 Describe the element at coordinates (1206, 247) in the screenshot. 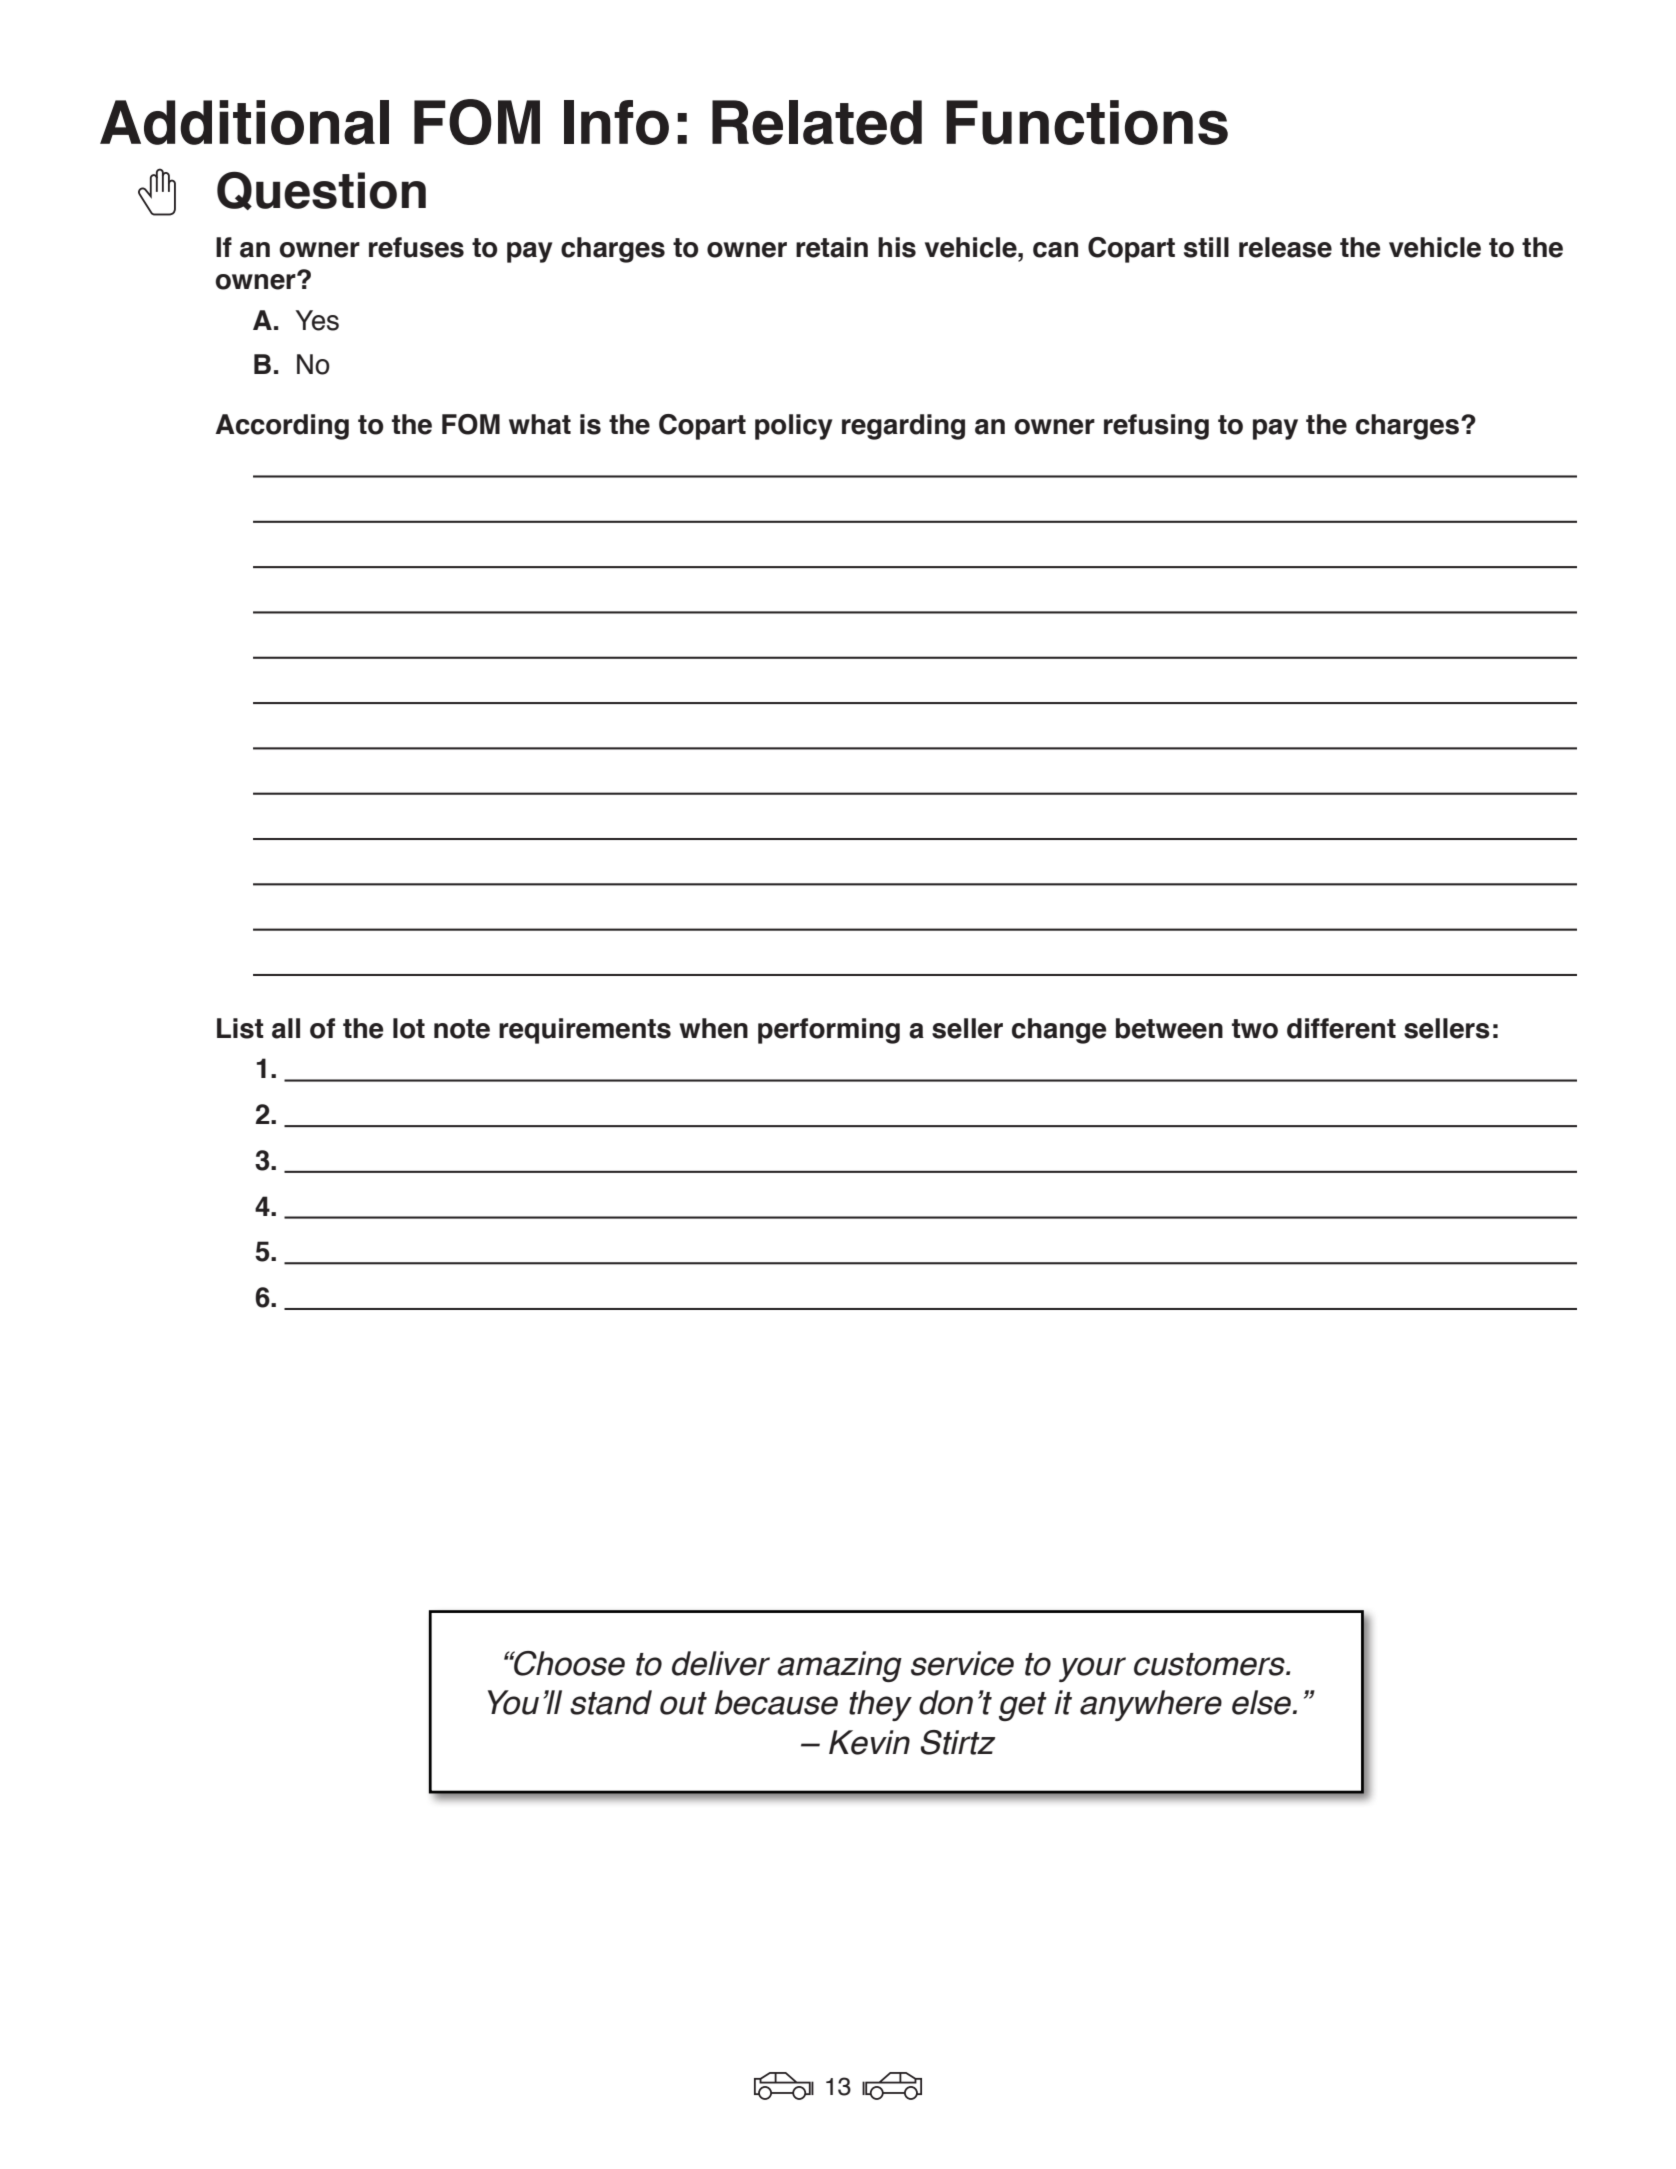

I see `still` at that location.
